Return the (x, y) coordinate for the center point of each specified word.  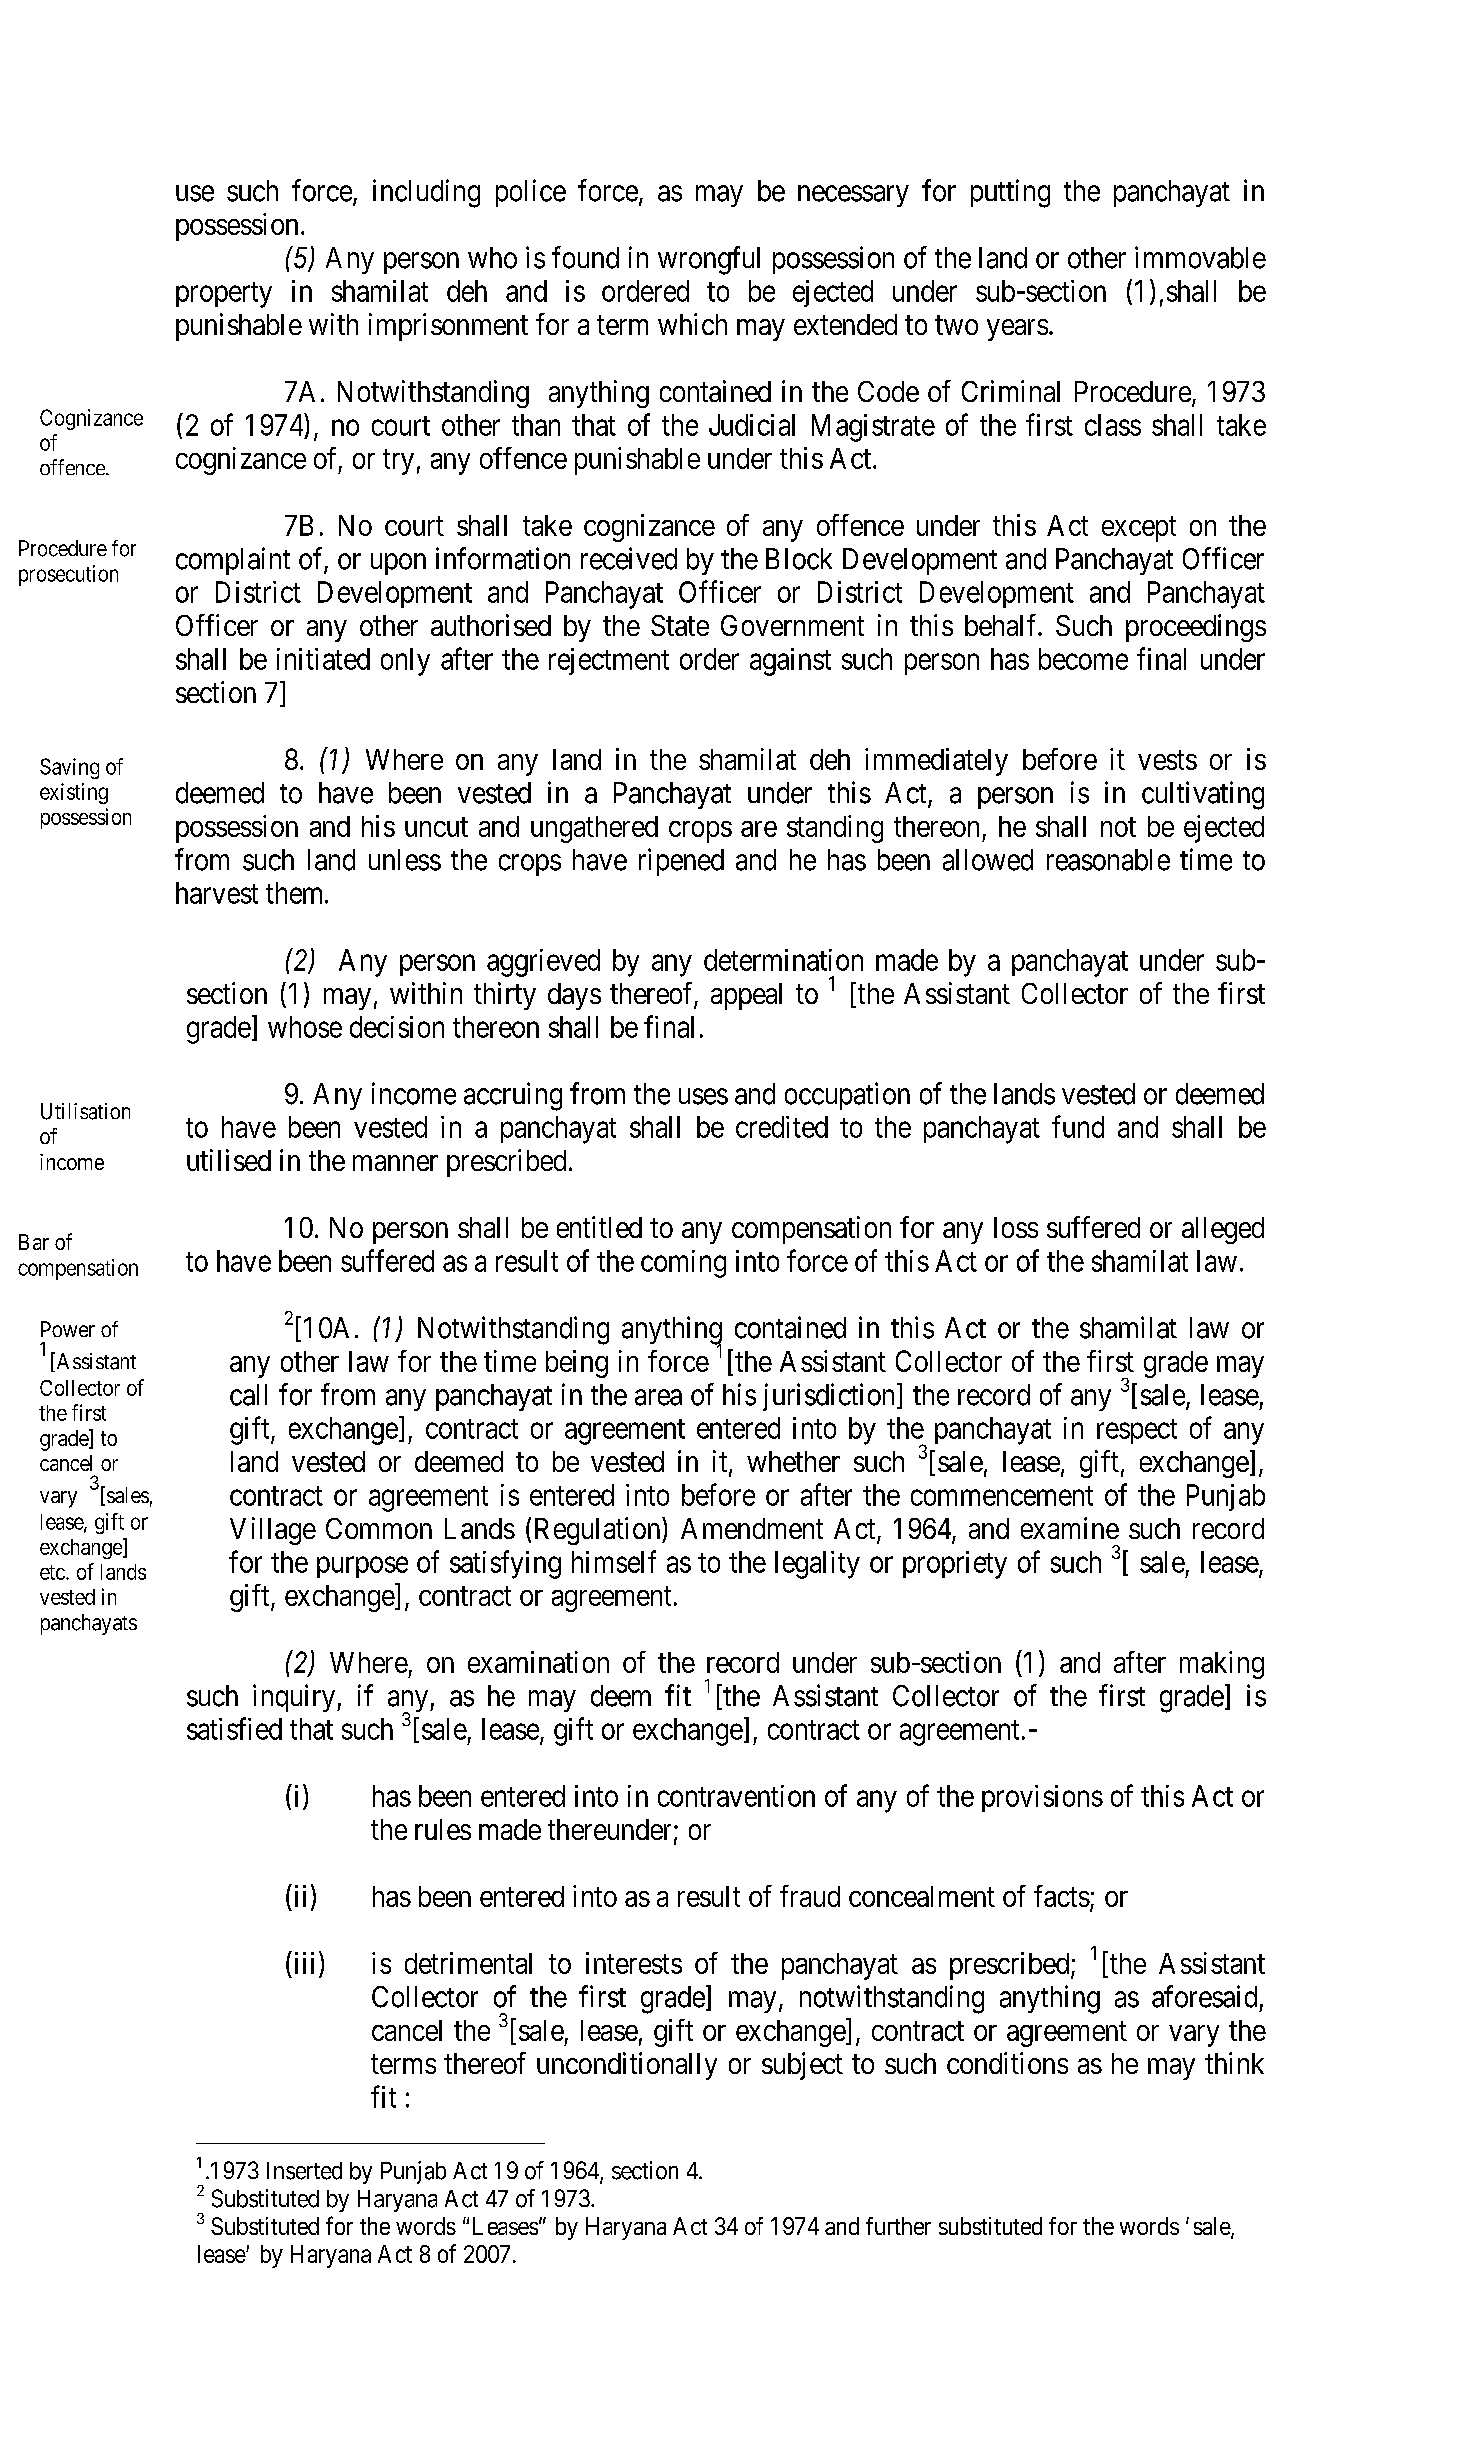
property (224, 295)
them (296, 893)
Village (273, 1531)
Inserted (304, 2171)
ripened (681, 862)
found (585, 257)
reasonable (1108, 860)
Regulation (599, 1531)
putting (1010, 193)
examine (1070, 1528)
